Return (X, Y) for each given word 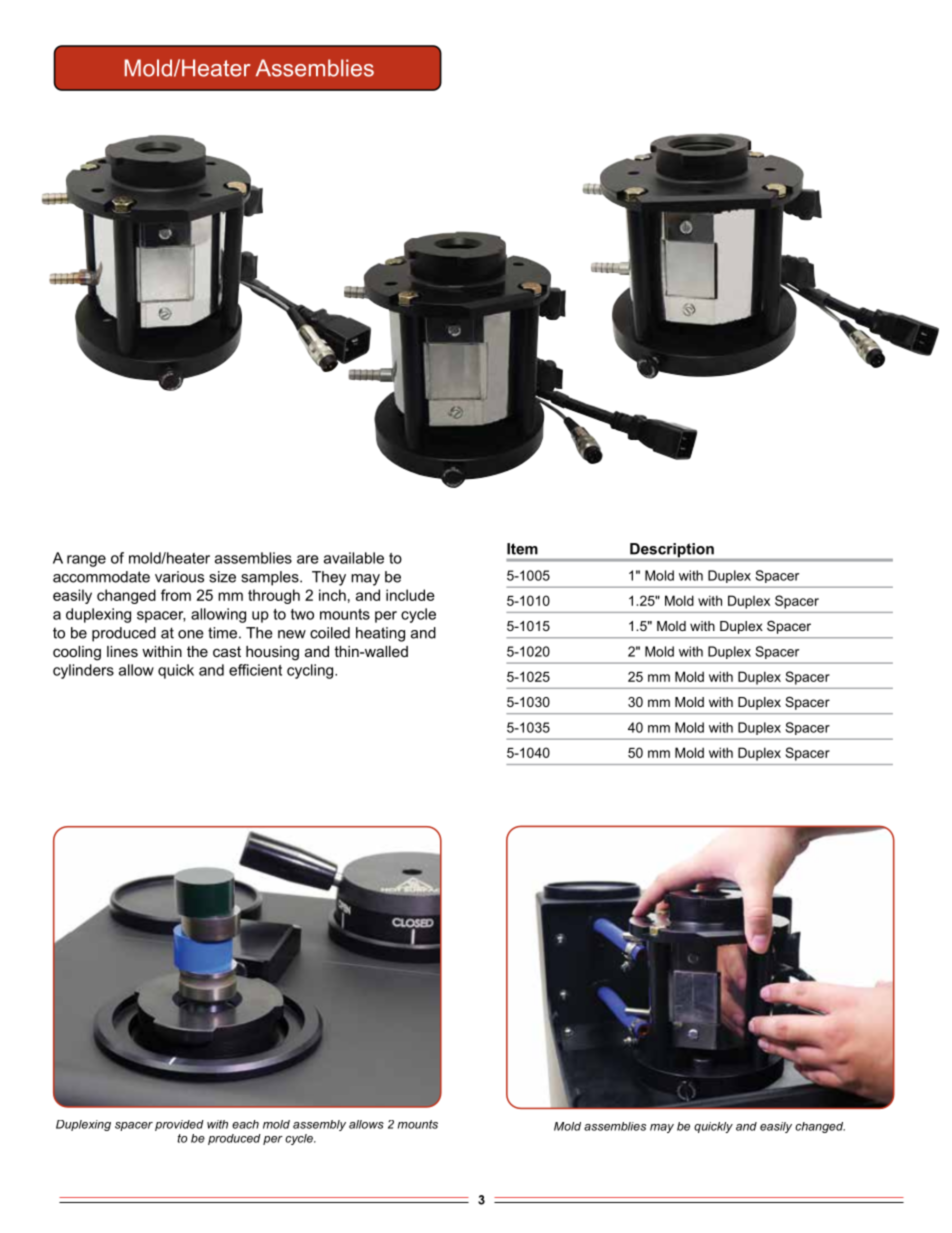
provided (179, 1125)
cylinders (83, 671)
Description (672, 551)
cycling (311, 671)
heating (380, 634)
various (179, 577)
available (354, 558)
